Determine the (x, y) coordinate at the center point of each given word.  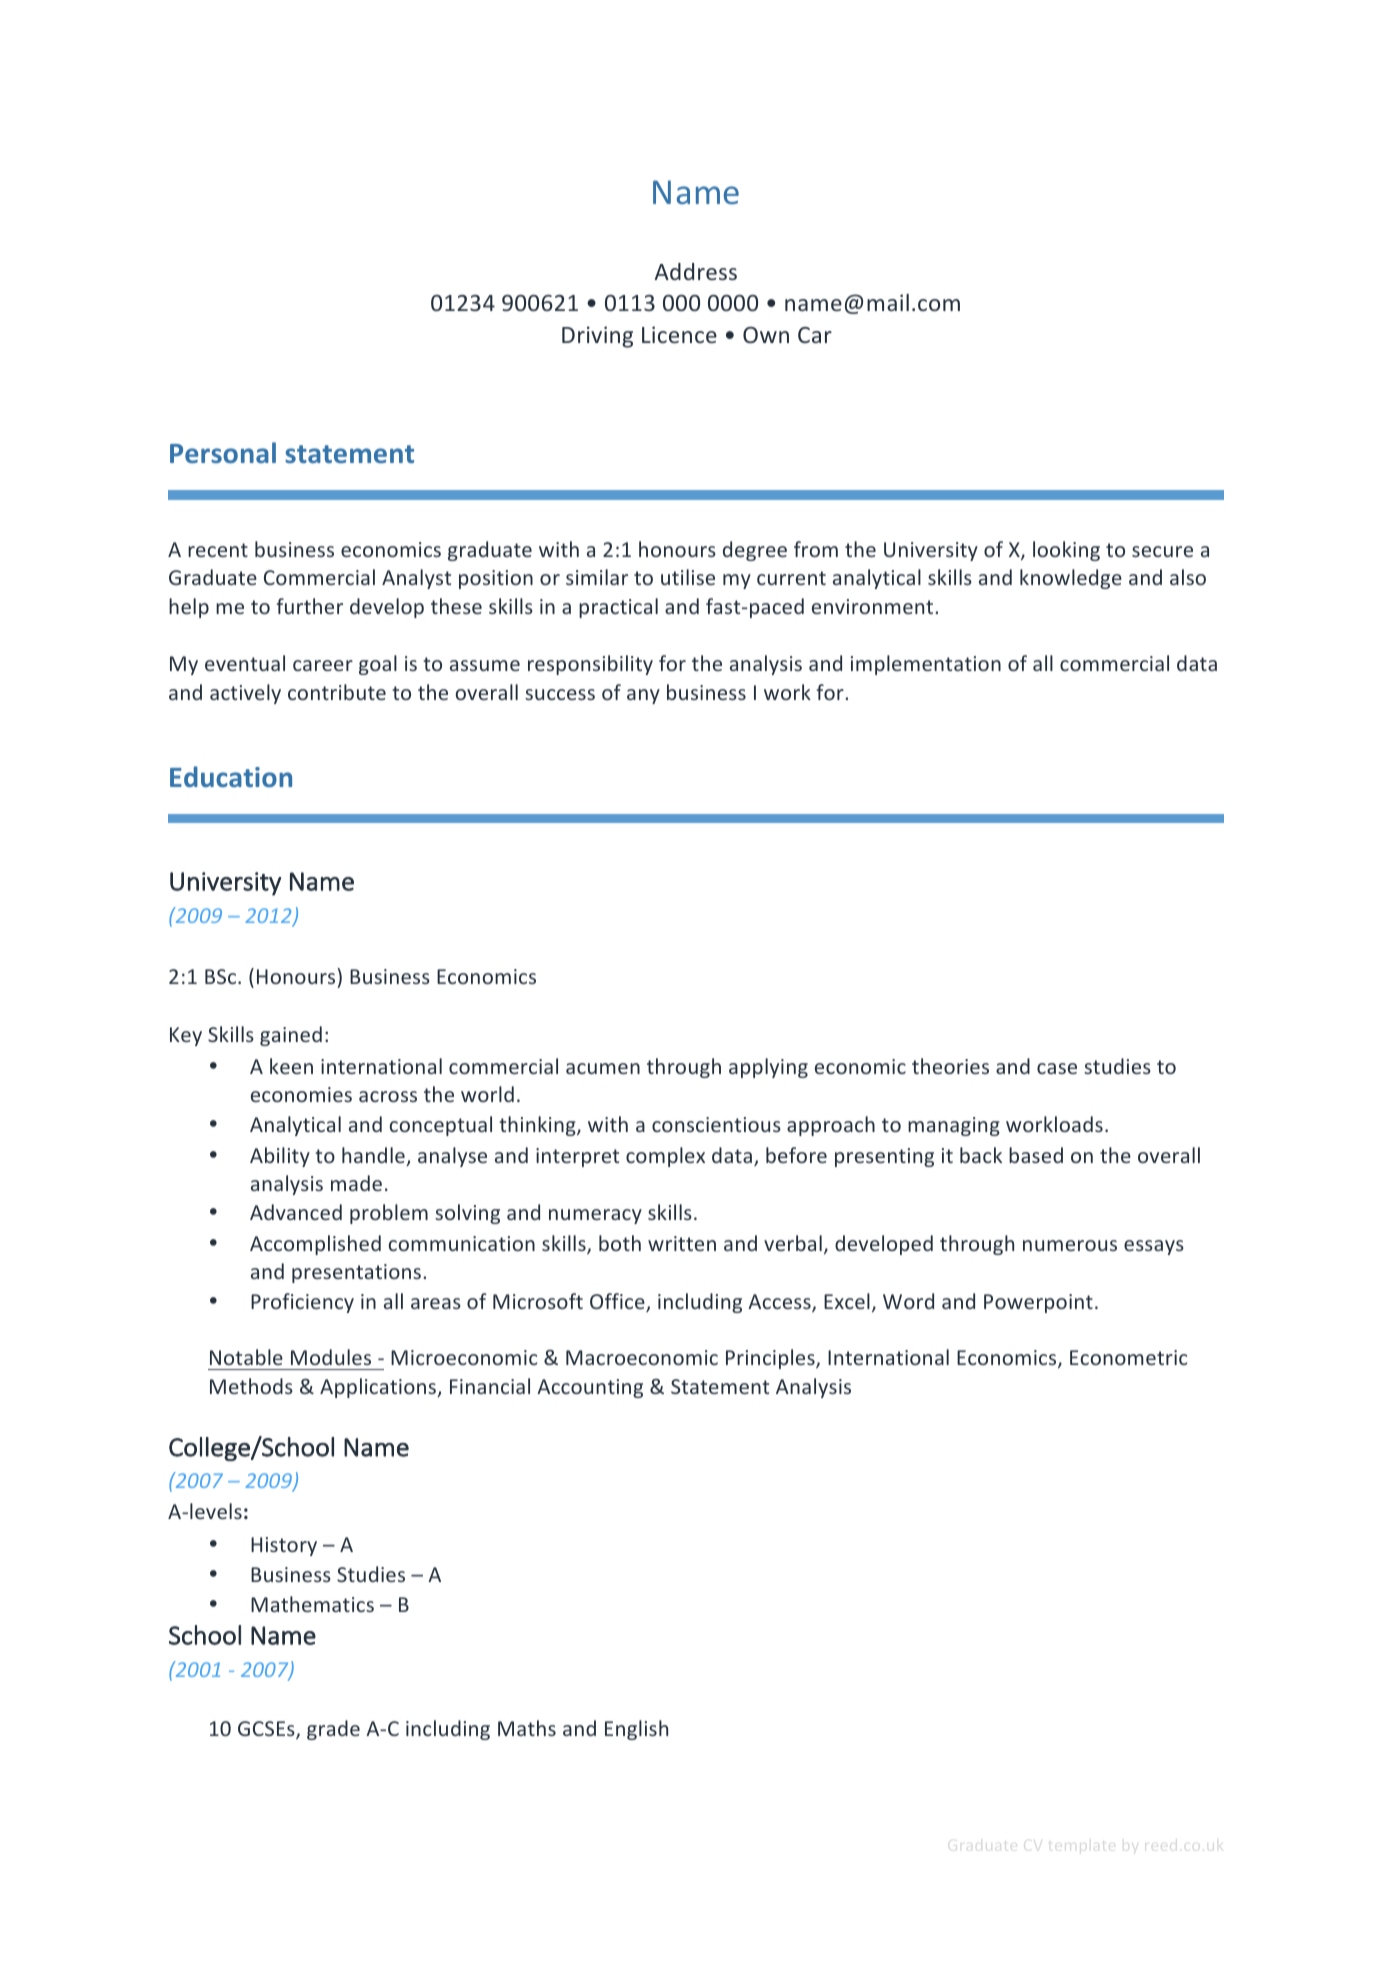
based (1036, 1155)
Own (766, 335)
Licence (679, 334)
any (643, 696)
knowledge (1071, 579)
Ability (280, 1157)
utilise (688, 577)
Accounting (590, 1388)
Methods (251, 1386)
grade (333, 1730)
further (310, 606)
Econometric (1128, 1357)
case (1057, 1068)
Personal (223, 452)
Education (231, 776)
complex (665, 1157)
